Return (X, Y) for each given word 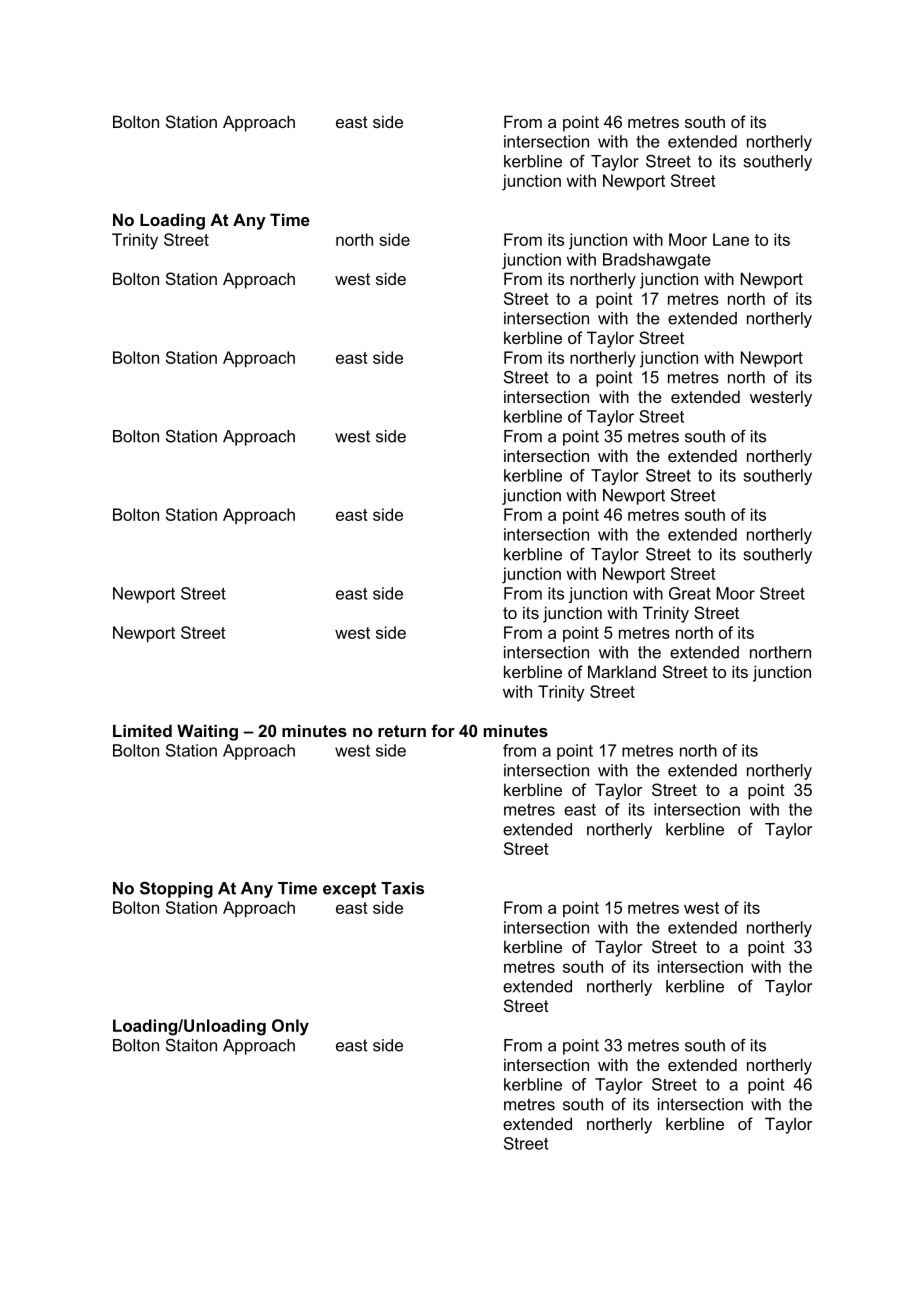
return (402, 731)
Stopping (176, 889)
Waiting (207, 732)
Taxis (402, 888)
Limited (142, 730)
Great (690, 593)
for (443, 730)
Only (290, 1027)
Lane (731, 239)
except (349, 890)
